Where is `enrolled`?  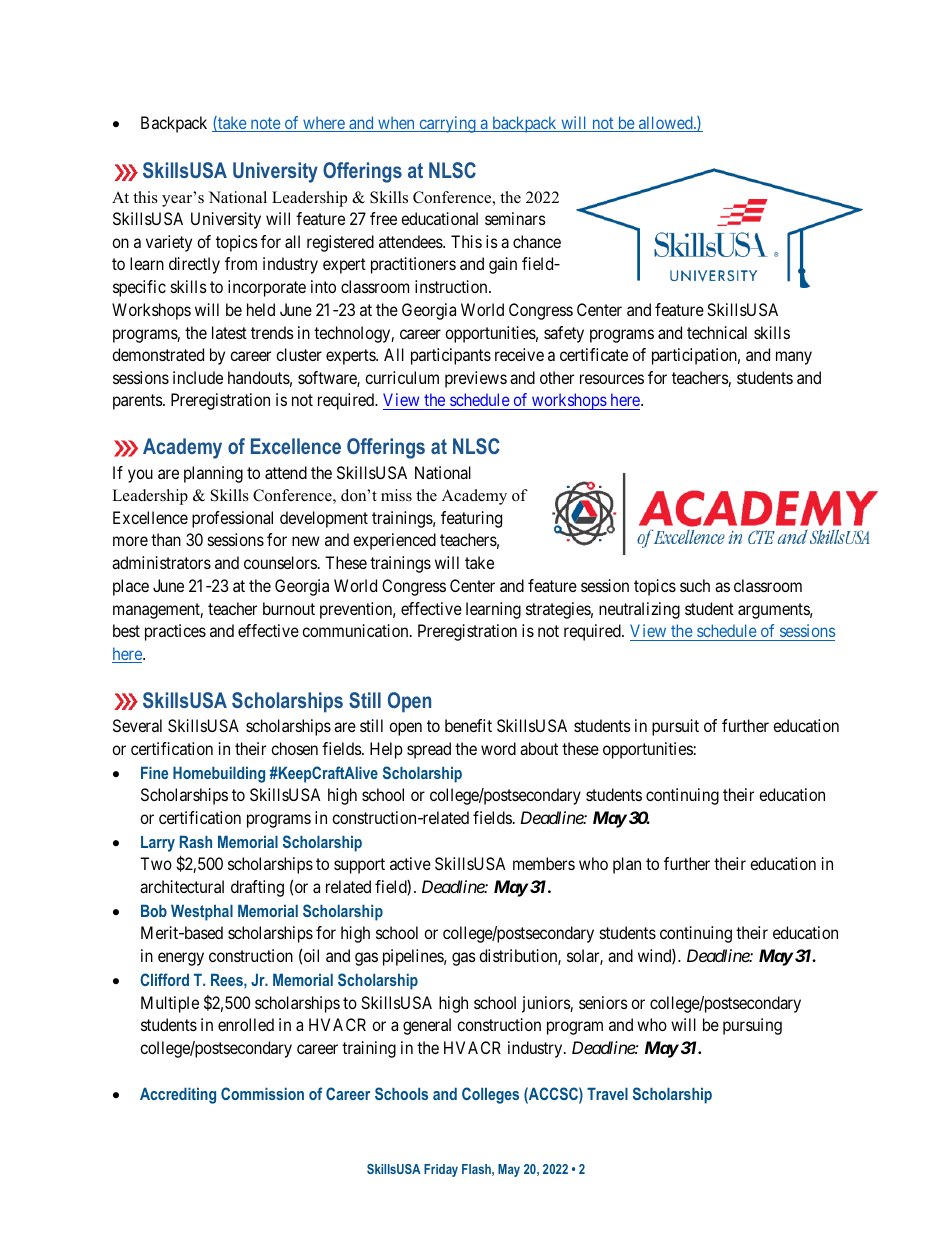 enrolled is located at coordinates (246, 1024).
